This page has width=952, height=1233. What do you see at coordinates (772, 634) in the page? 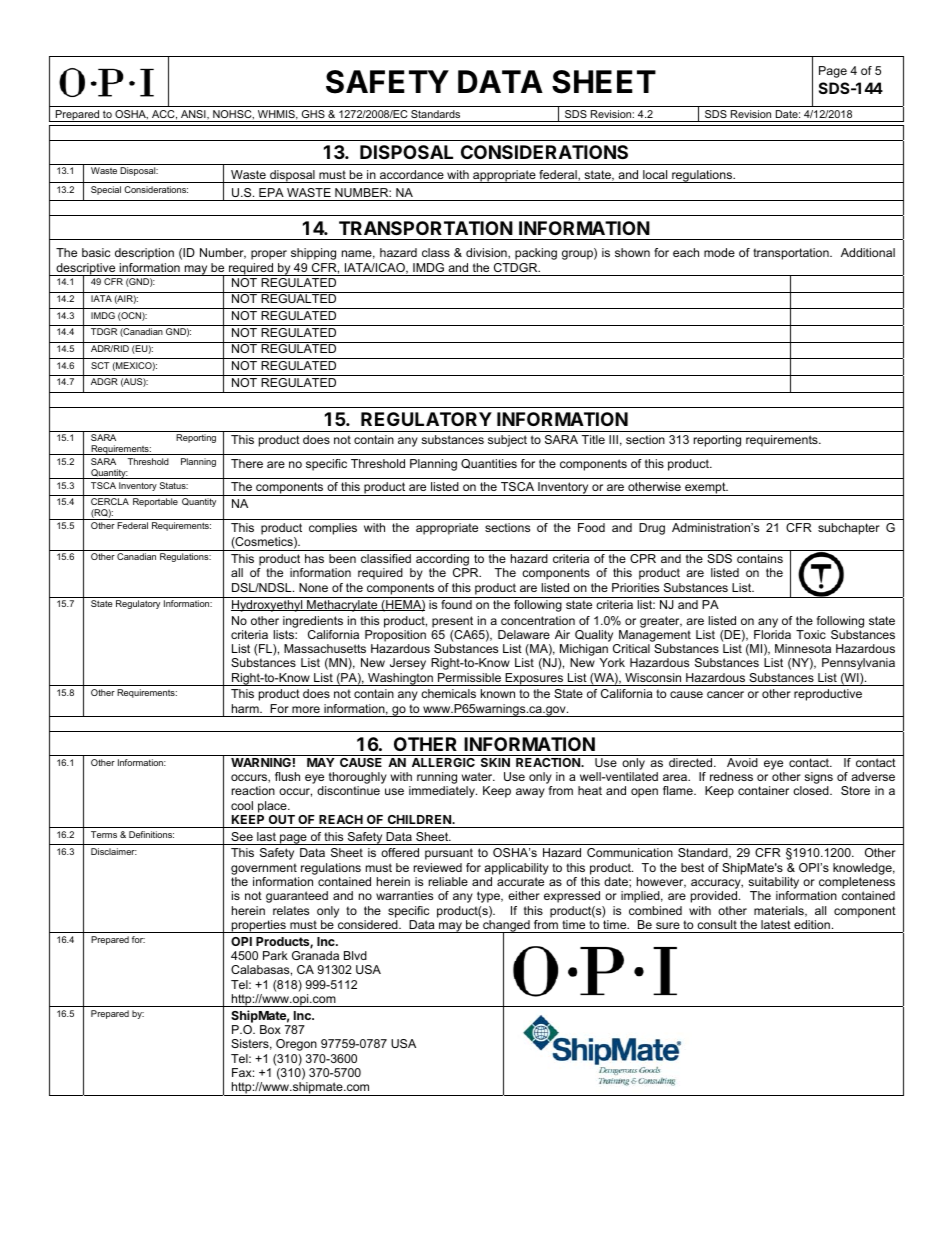
I see `Florida` at bounding box center [772, 634].
